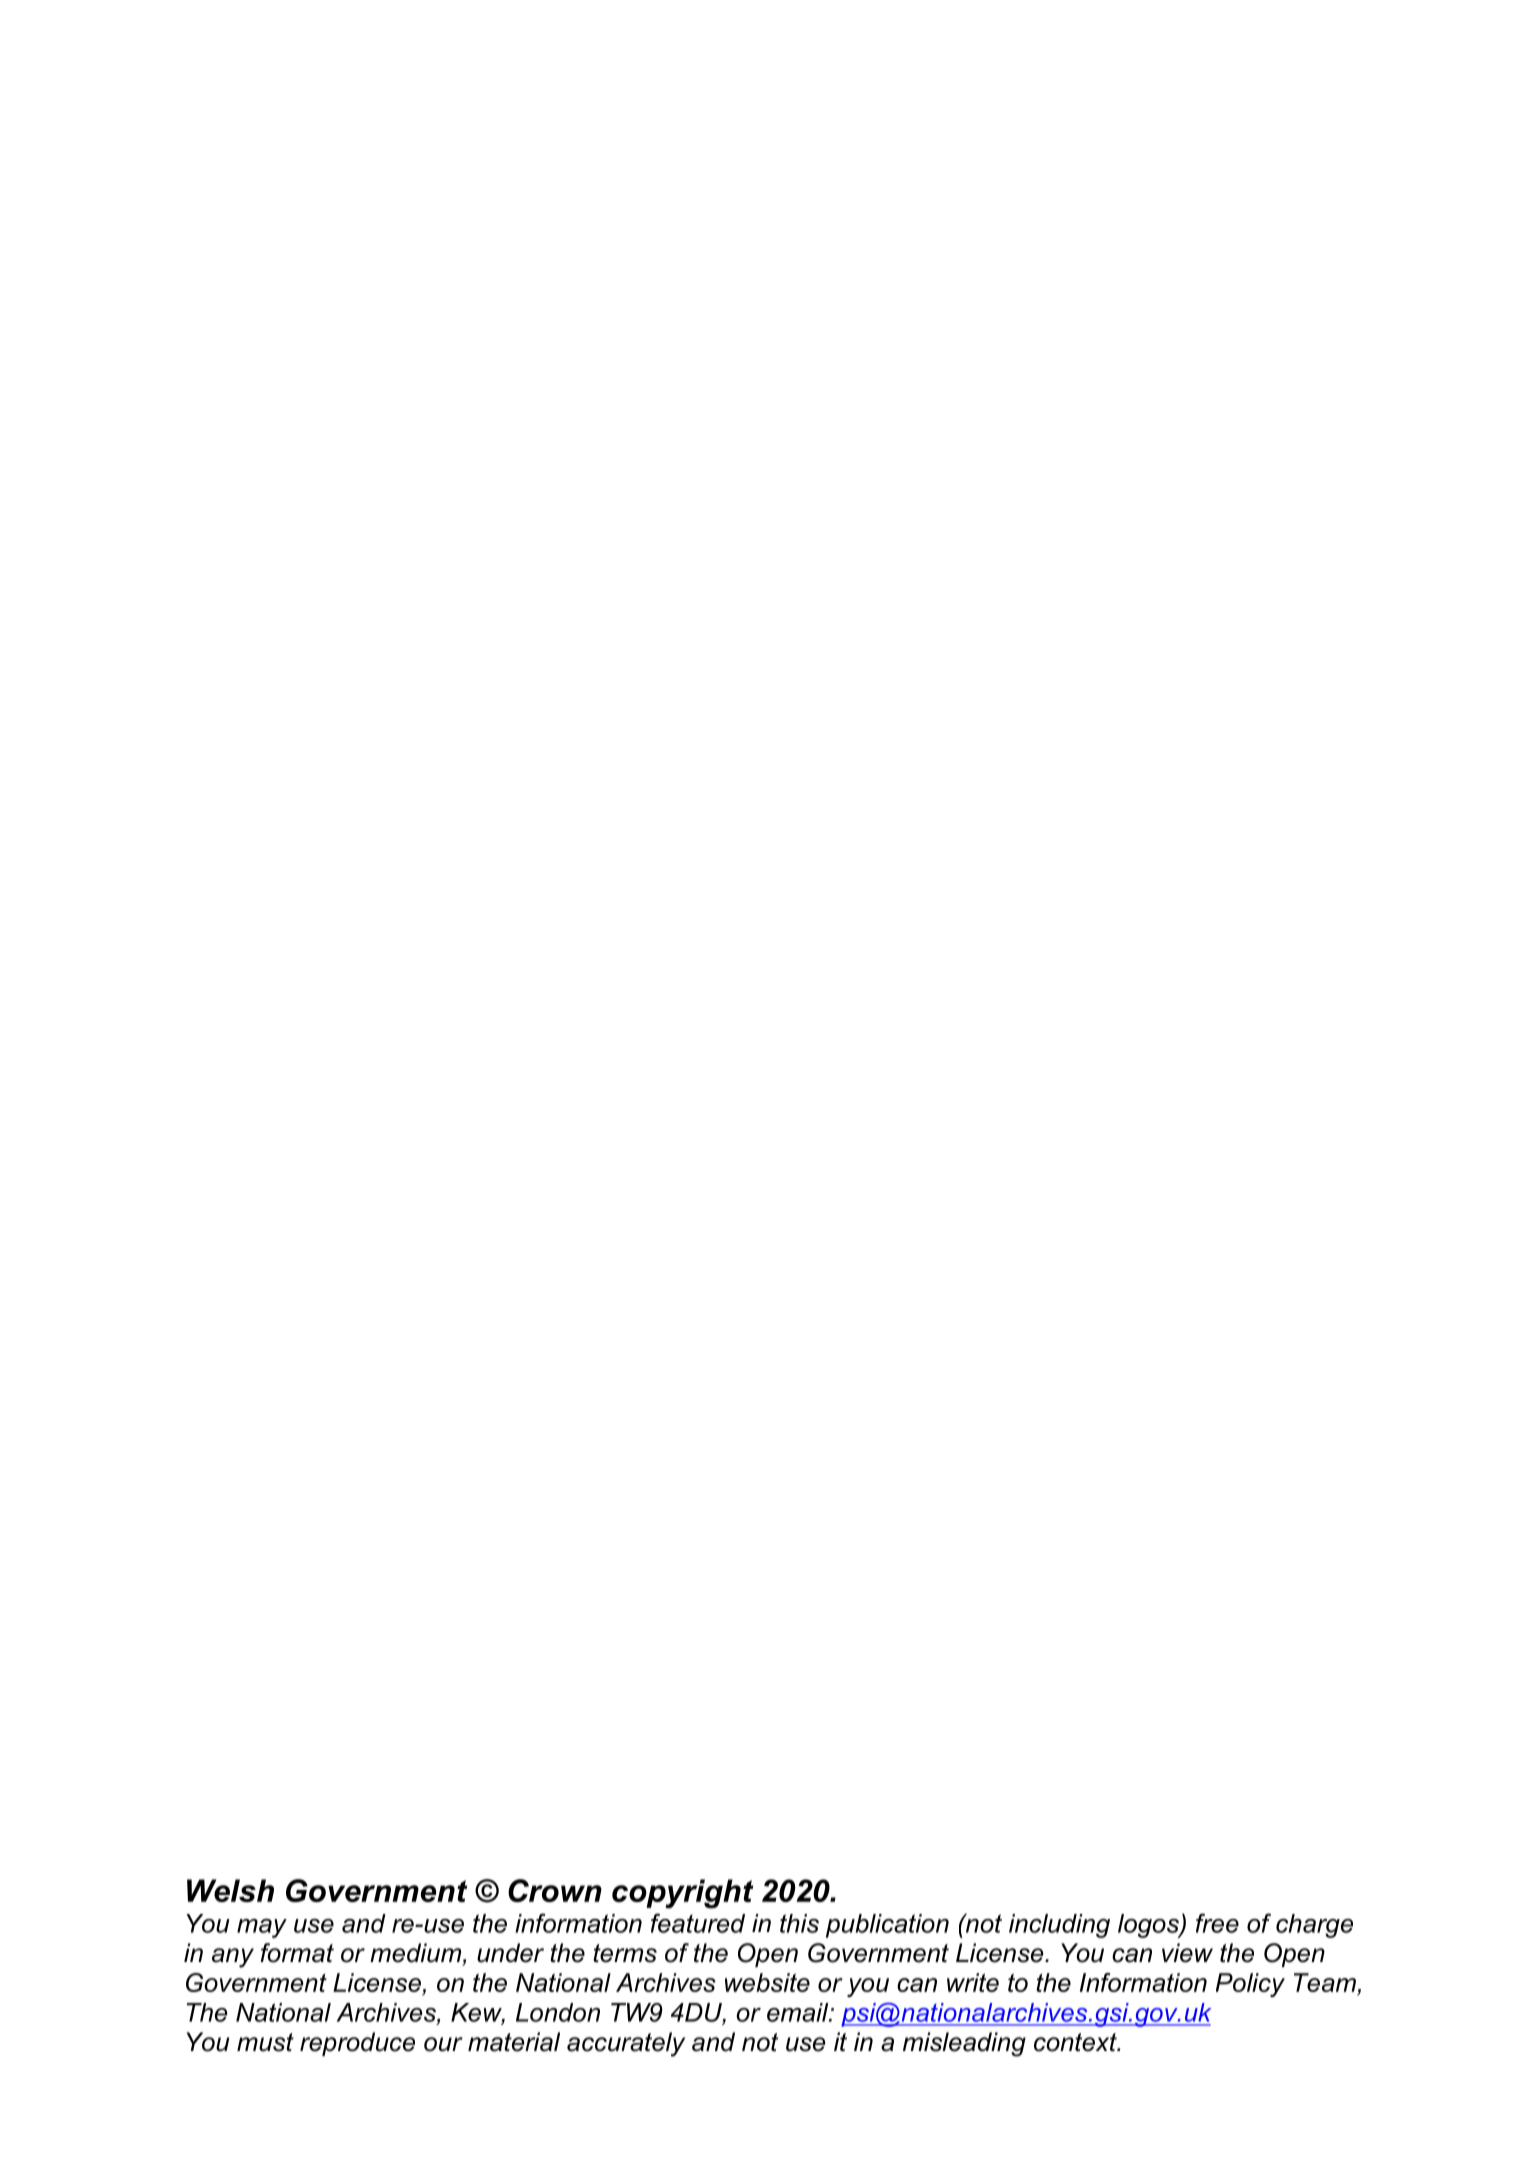 This image has width=1536, height=2172. I want to click on Policy, so click(1250, 1985).
